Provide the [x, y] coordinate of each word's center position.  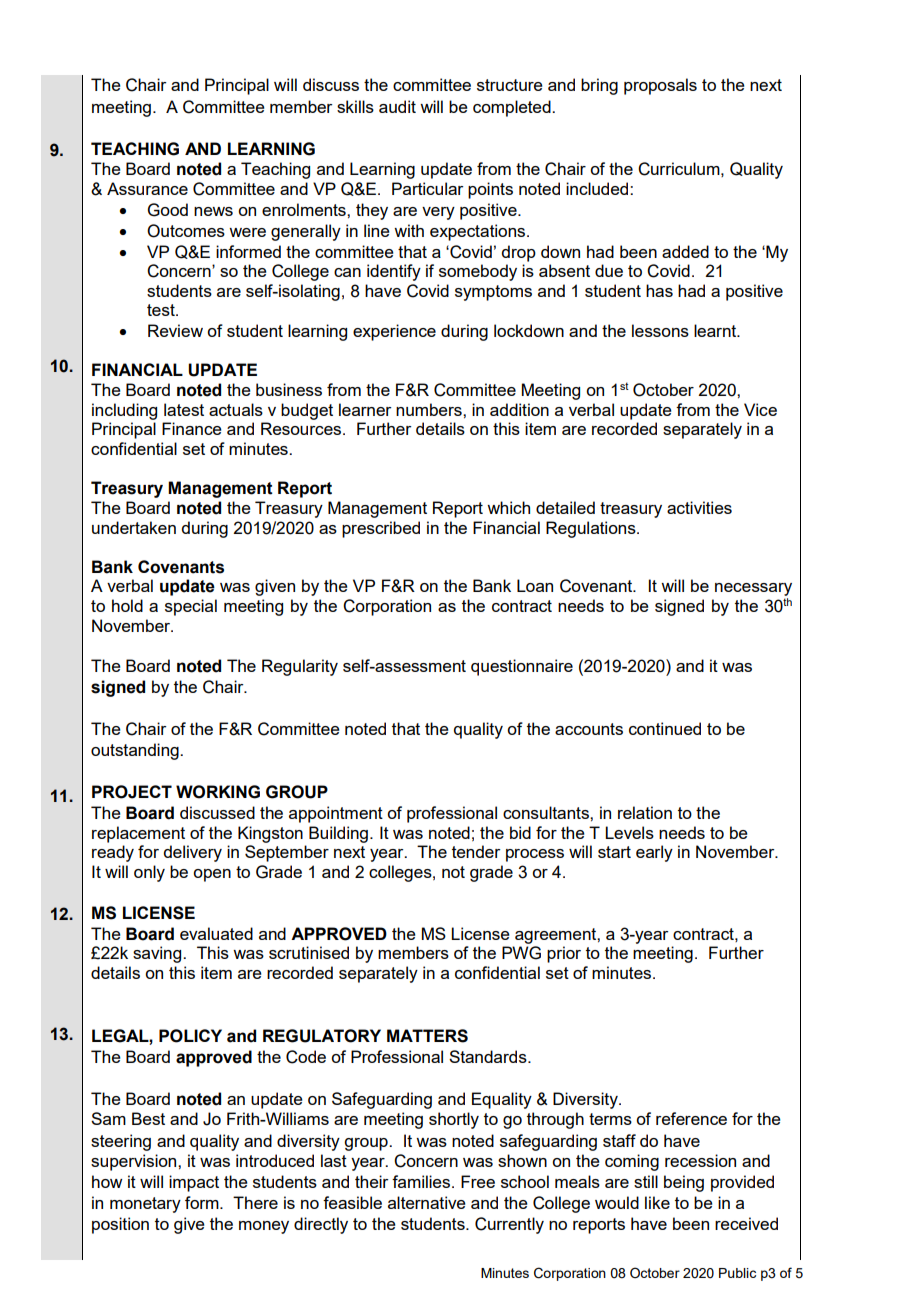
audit [397, 106]
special [191, 607]
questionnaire [522, 667]
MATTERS [427, 1036]
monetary [145, 1205]
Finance [192, 428]
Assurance [147, 188]
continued [665, 728]
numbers [430, 409]
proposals [660, 86]
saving [158, 954]
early [654, 853]
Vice [760, 409]
